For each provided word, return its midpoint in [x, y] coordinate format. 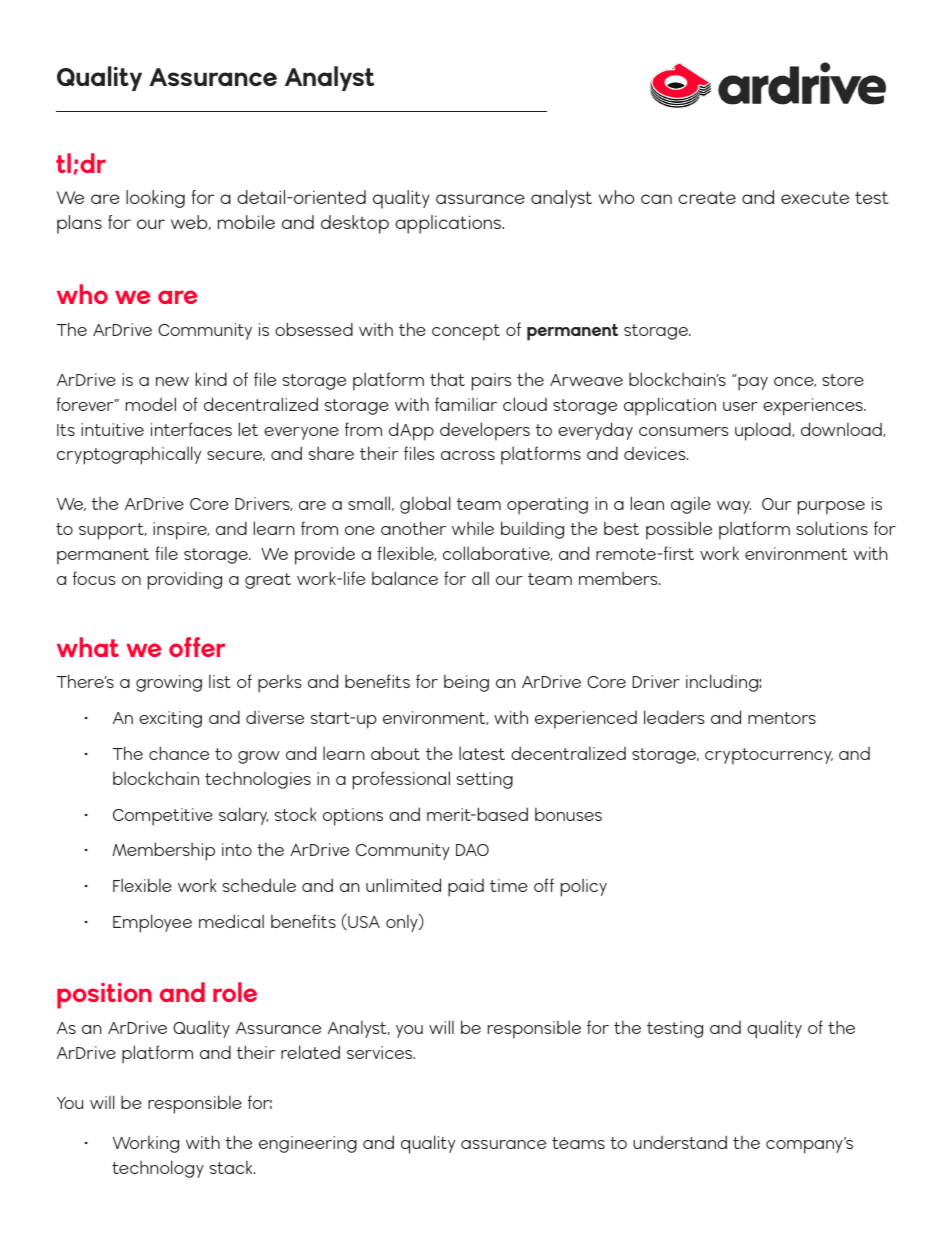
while [473, 528]
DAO [472, 850]
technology [158, 1169]
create [707, 197]
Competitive [163, 817]
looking [155, 199]
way [734, 507]
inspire [181, 531]
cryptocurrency [769, 756]
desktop [355, 224]
